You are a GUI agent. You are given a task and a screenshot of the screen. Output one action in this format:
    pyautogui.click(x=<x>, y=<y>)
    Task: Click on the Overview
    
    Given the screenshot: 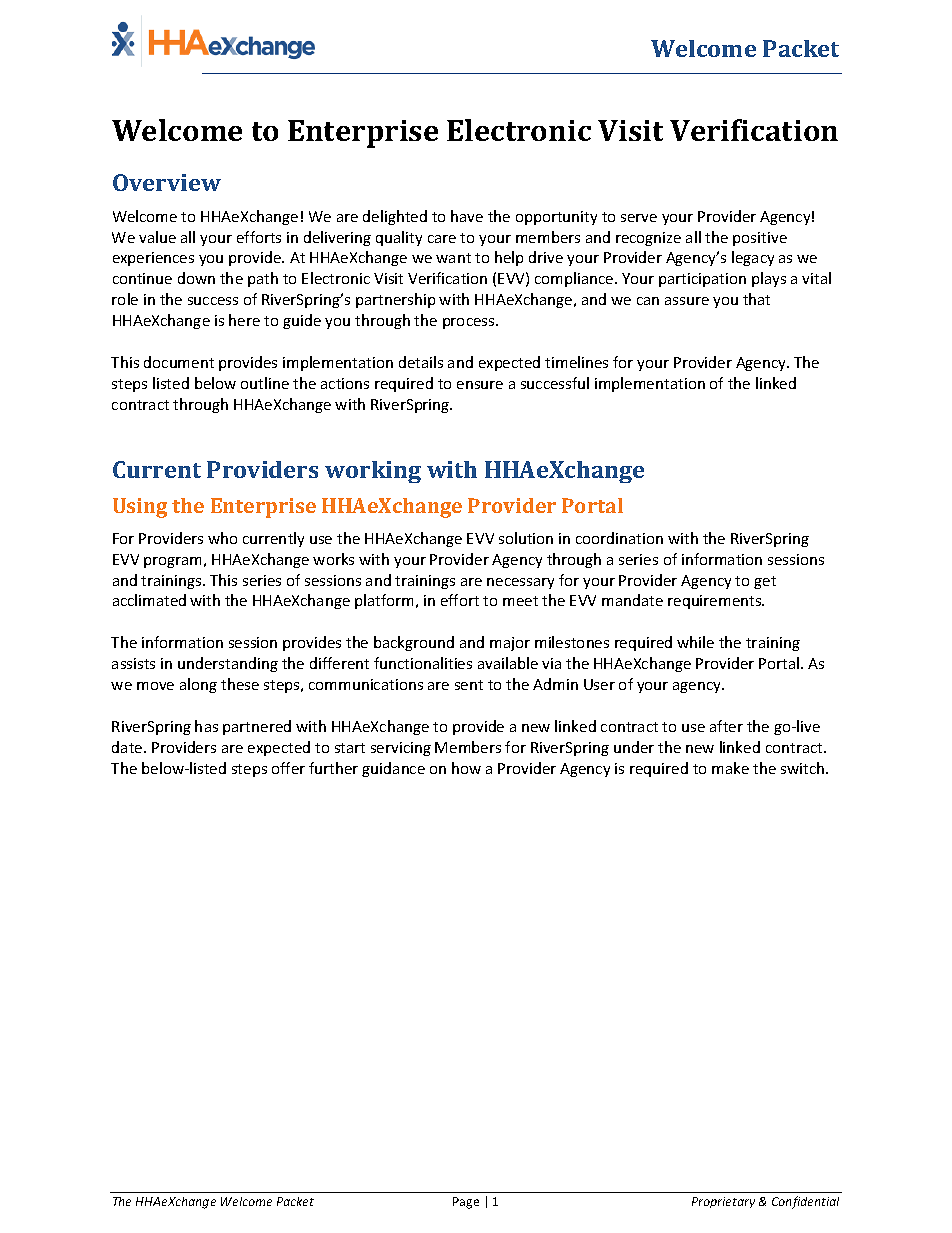 What is the action you would take?
    pyautogui.click(x=167, y=182)
